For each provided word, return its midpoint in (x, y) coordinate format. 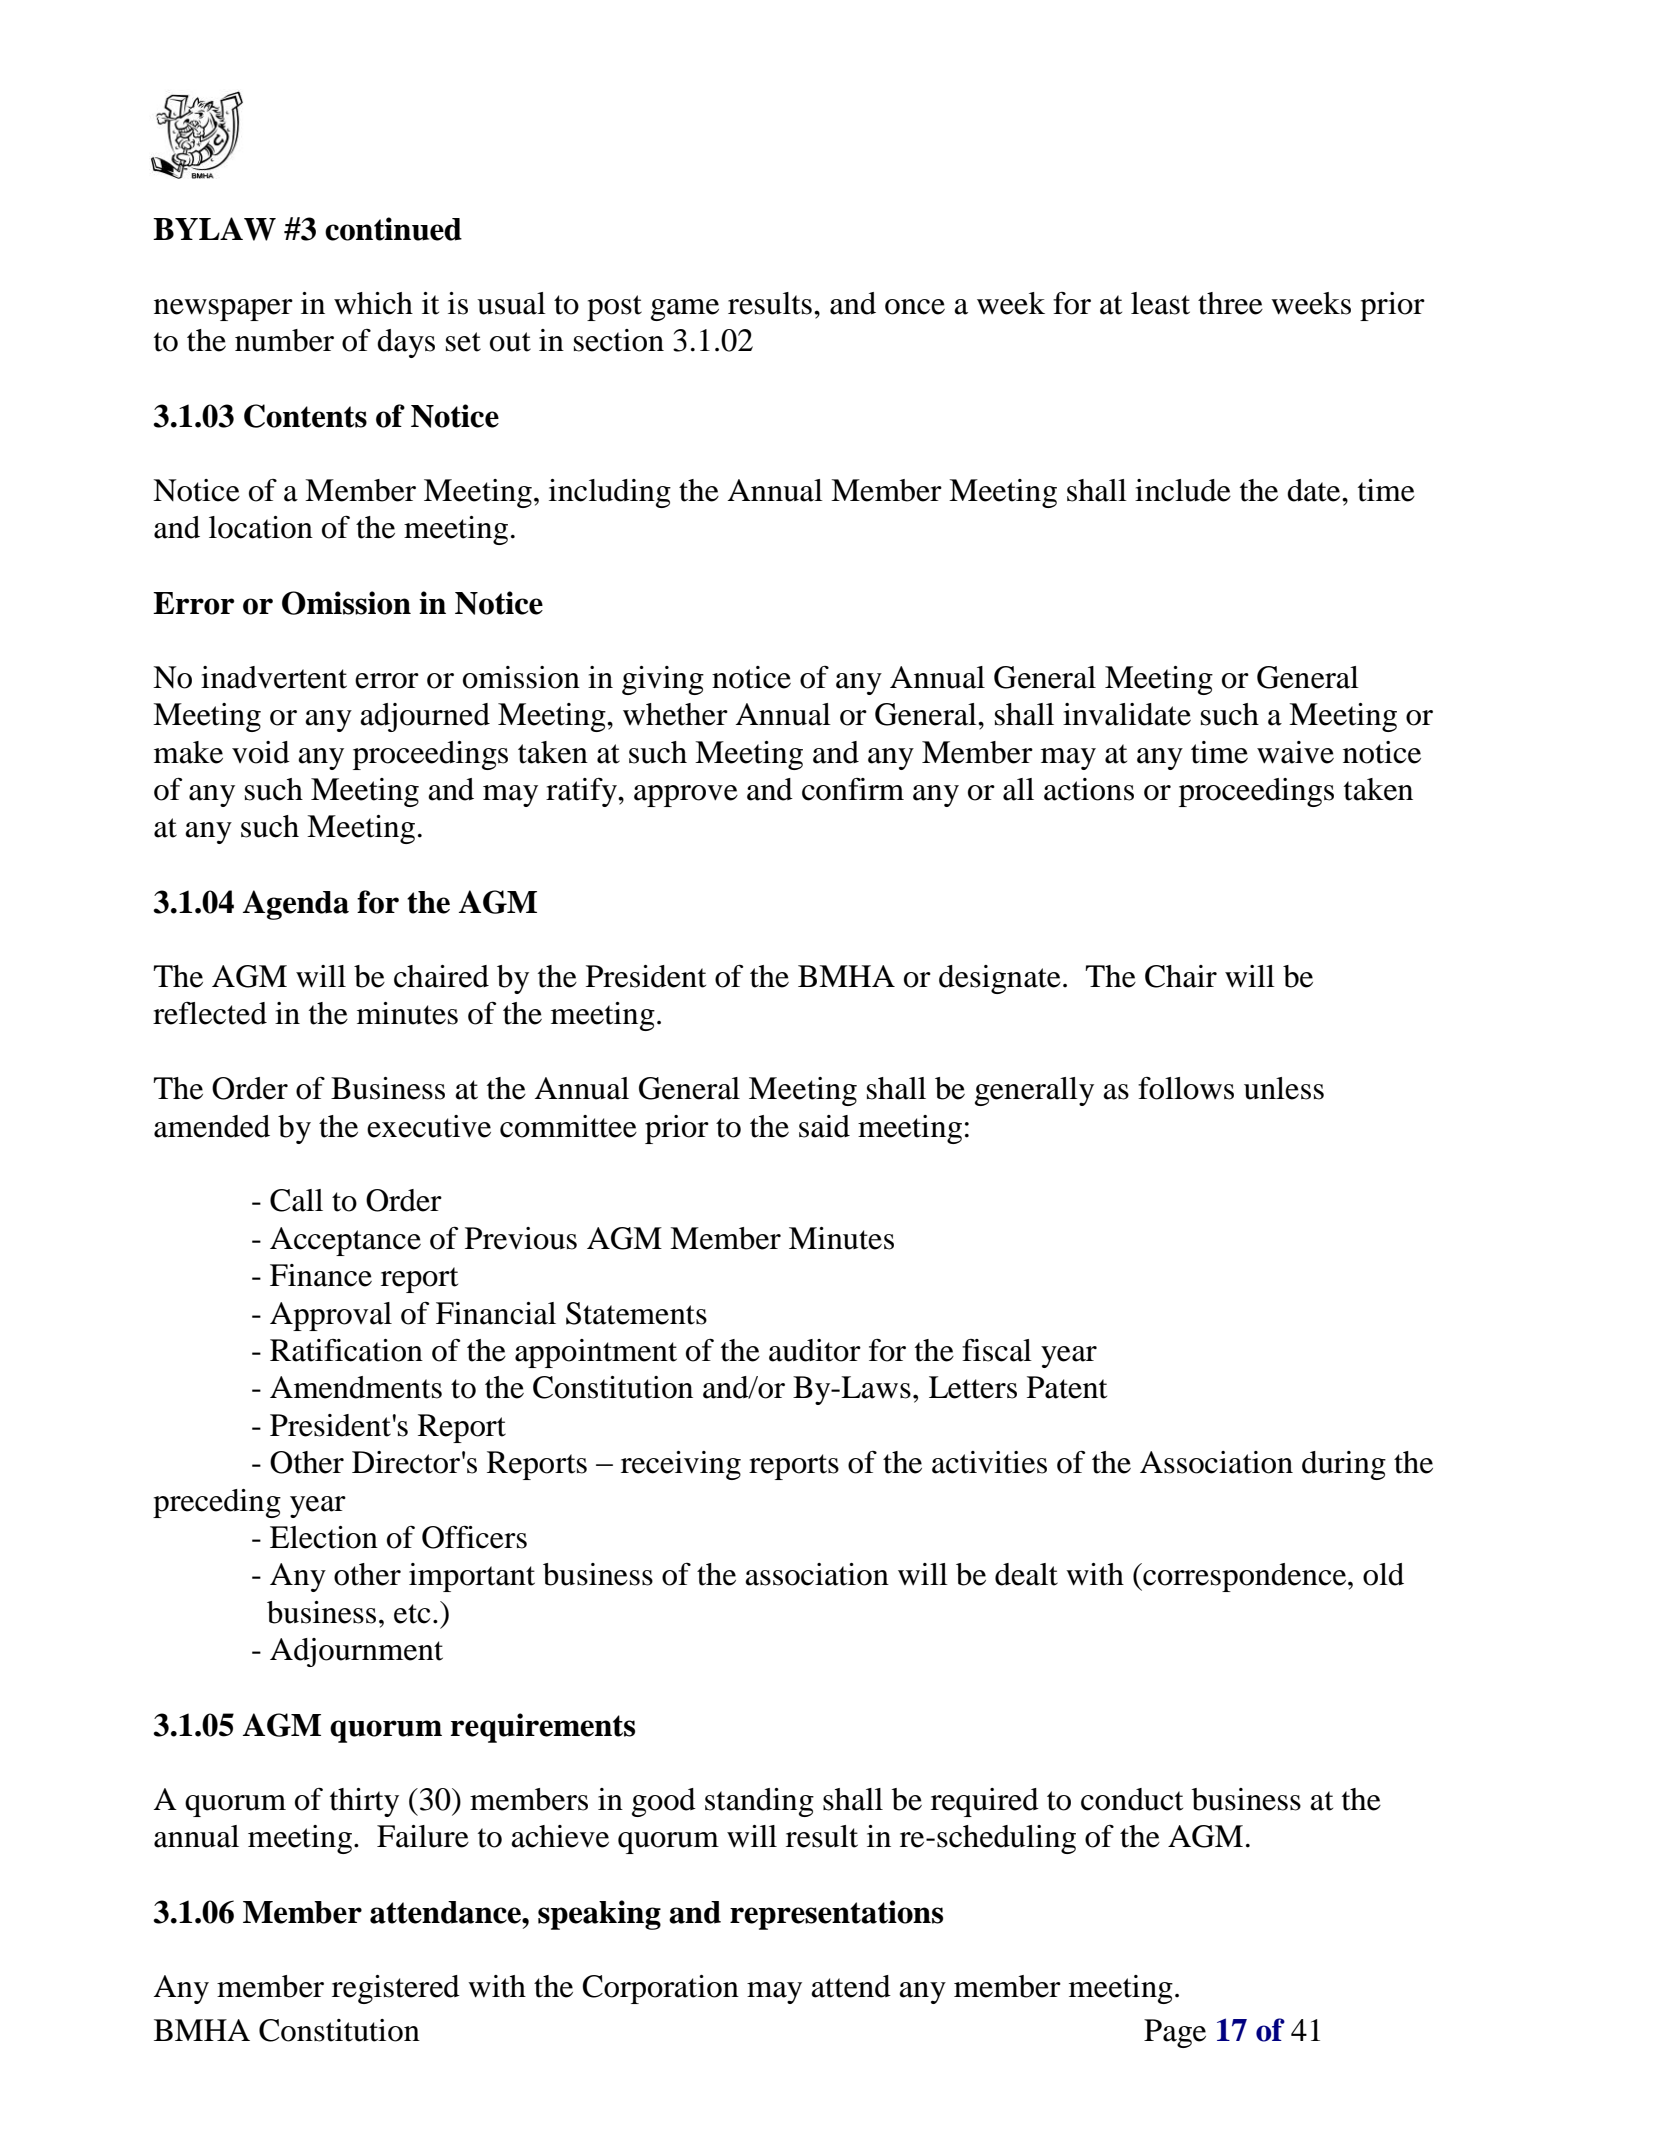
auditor (815, 1350)
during (1344, 1465)
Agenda (296, 905)
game (685, 310)
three (1230, 303)
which (373, 303)
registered (396, 1989)
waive (1295, 752)
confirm (853, 789)
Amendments (356, 1387)
